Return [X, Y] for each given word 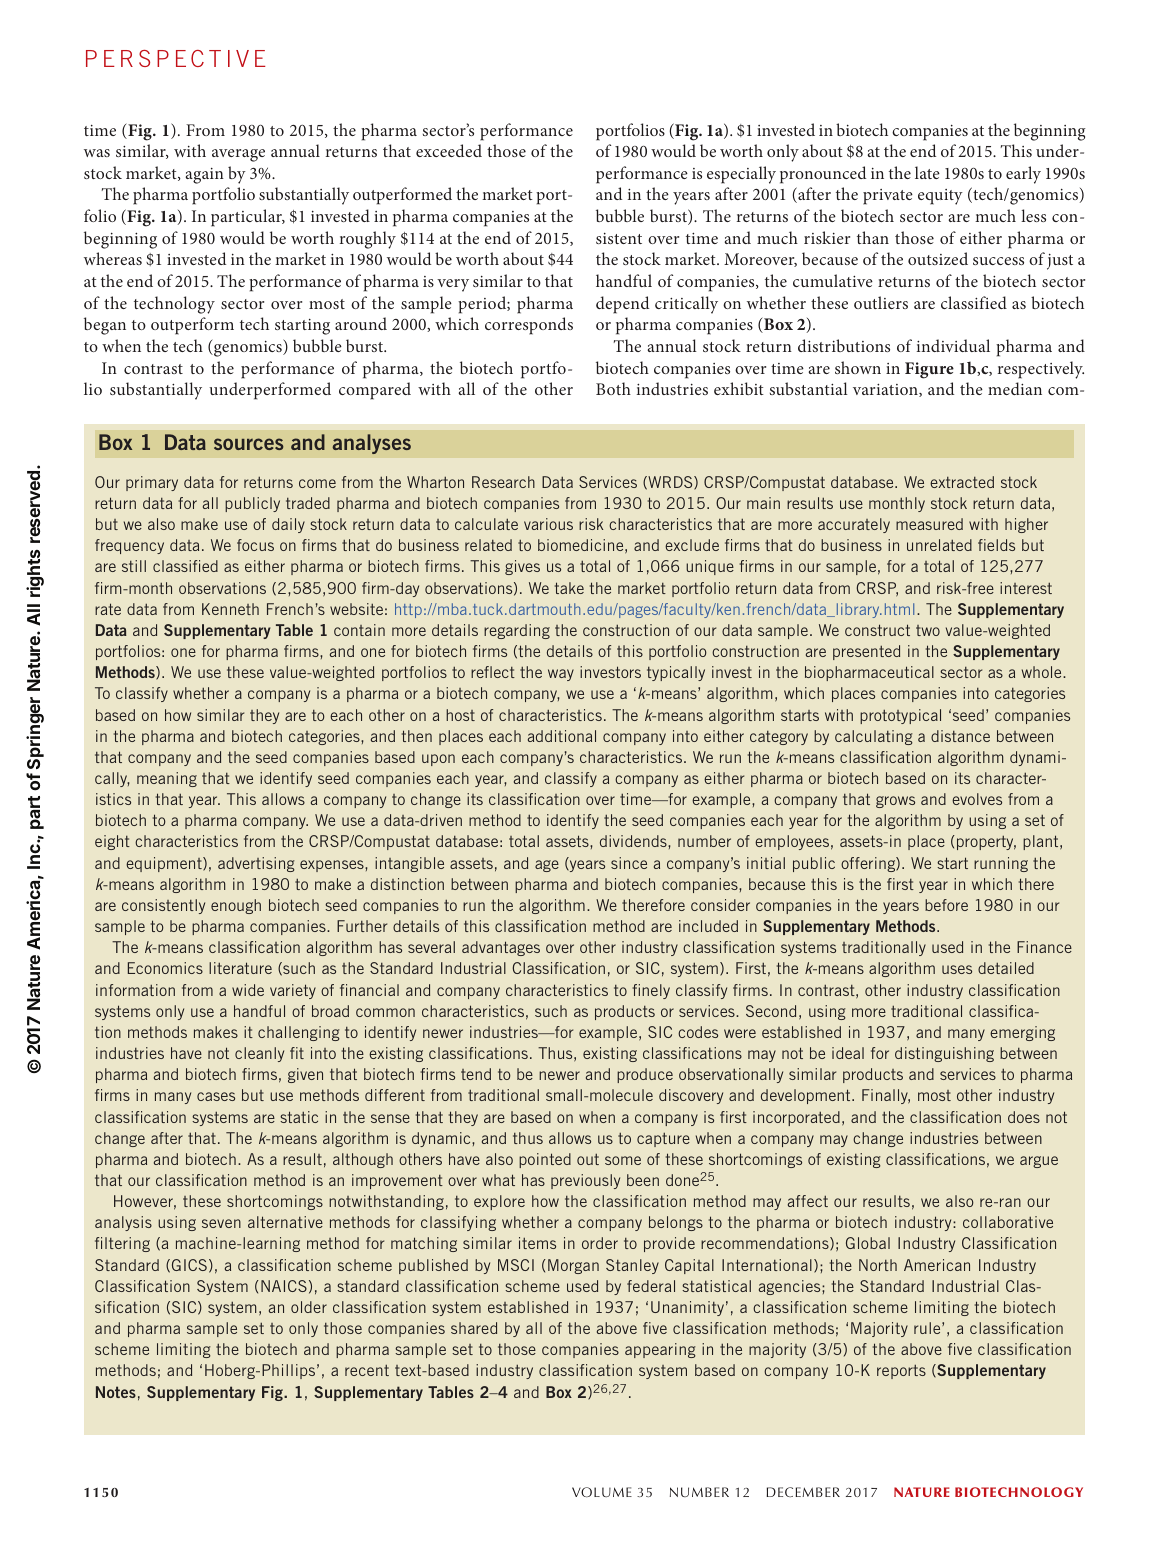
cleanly [259, 1054]
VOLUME [602, 1492]
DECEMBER [803, 1492]
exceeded [449, 150]
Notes [116, 1392]
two [928, 630]
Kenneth [230, 609]
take [569, 588]
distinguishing [944, 1054]
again [204, 176]
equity [940, 197]
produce [645, 1075]
